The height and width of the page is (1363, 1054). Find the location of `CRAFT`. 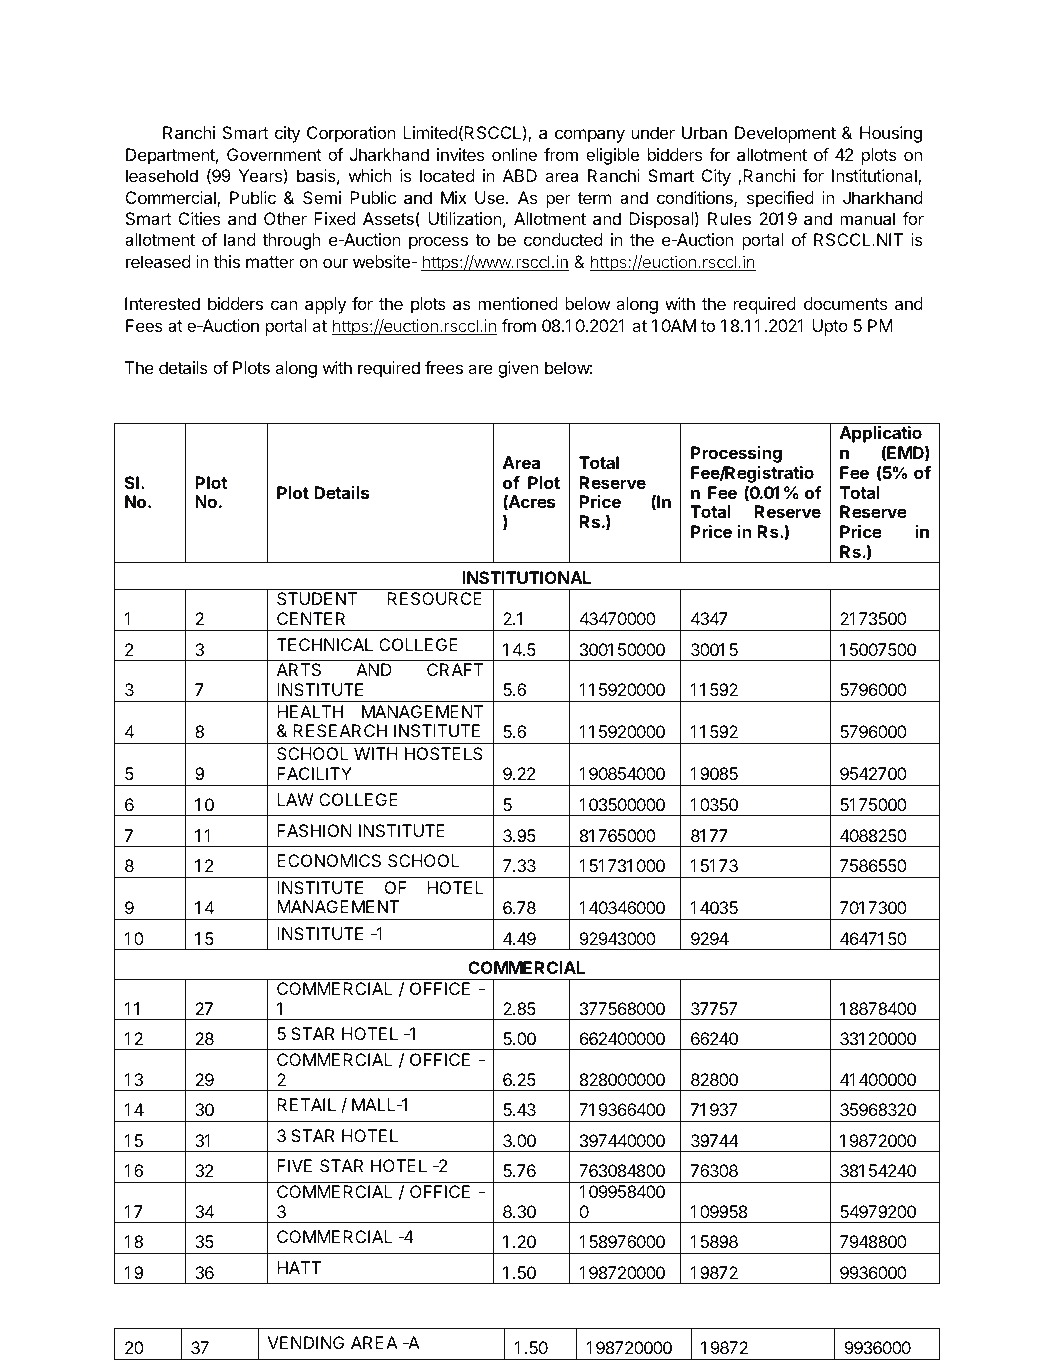

CRAFT is located at coordinates (455, 669).
